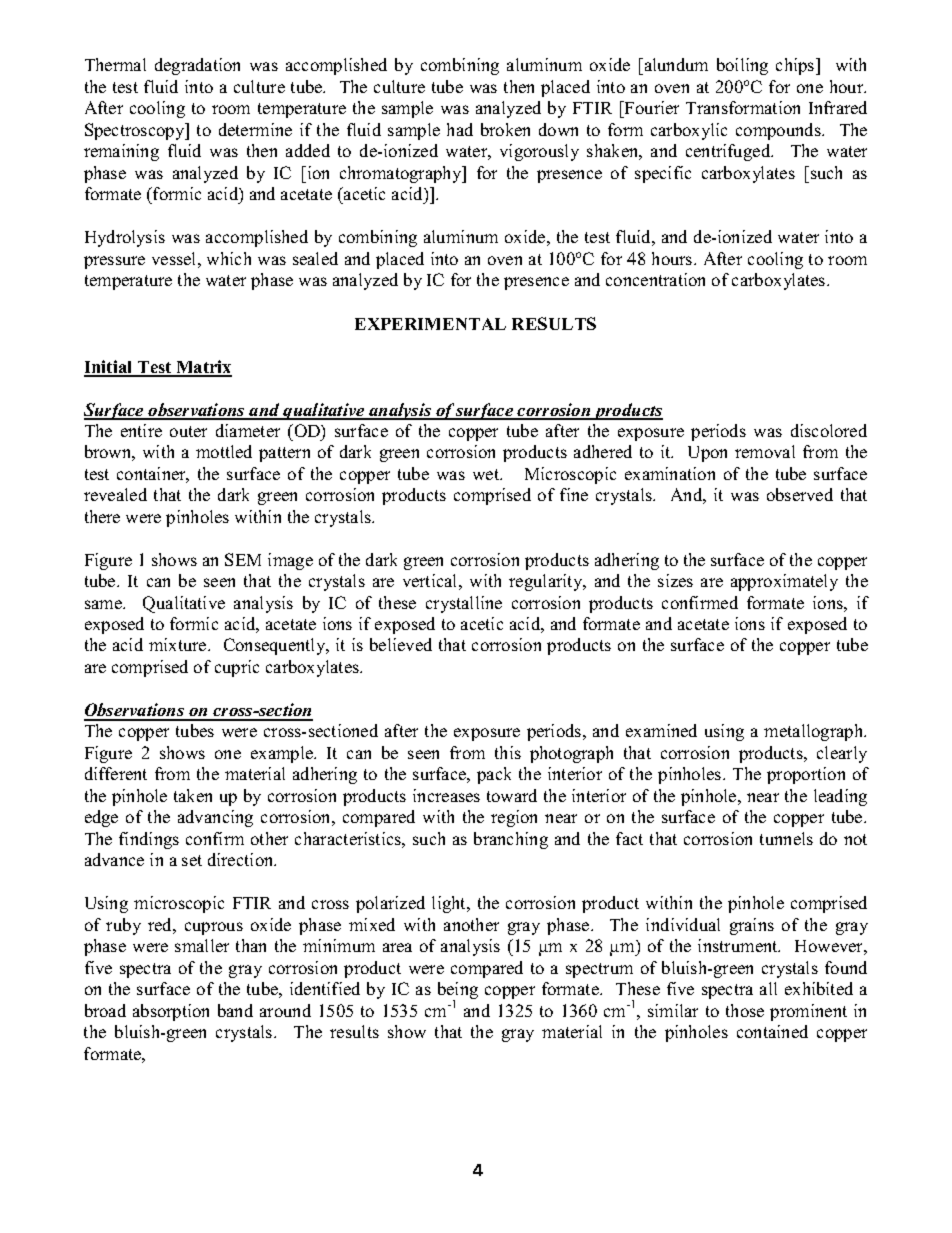  What do you see at coordinates (784, 582) in the page?
I see `approximately` at bounding box center [784, 582].
